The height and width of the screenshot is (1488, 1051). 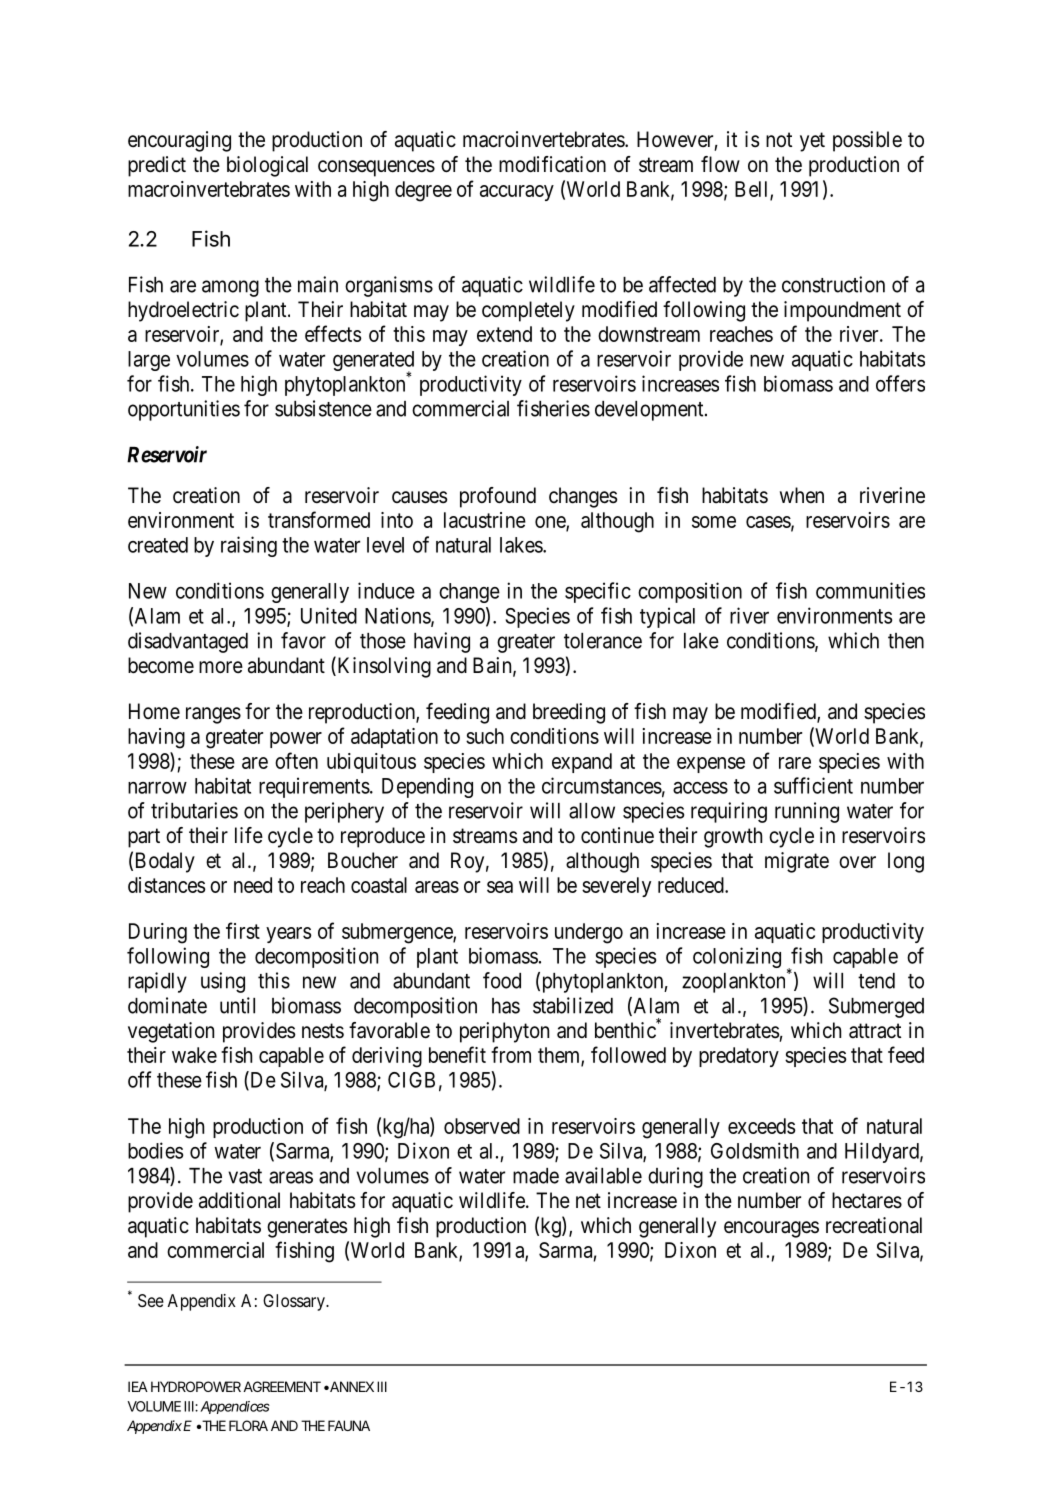 I want to click on from, so click(x=511, y=1054).
